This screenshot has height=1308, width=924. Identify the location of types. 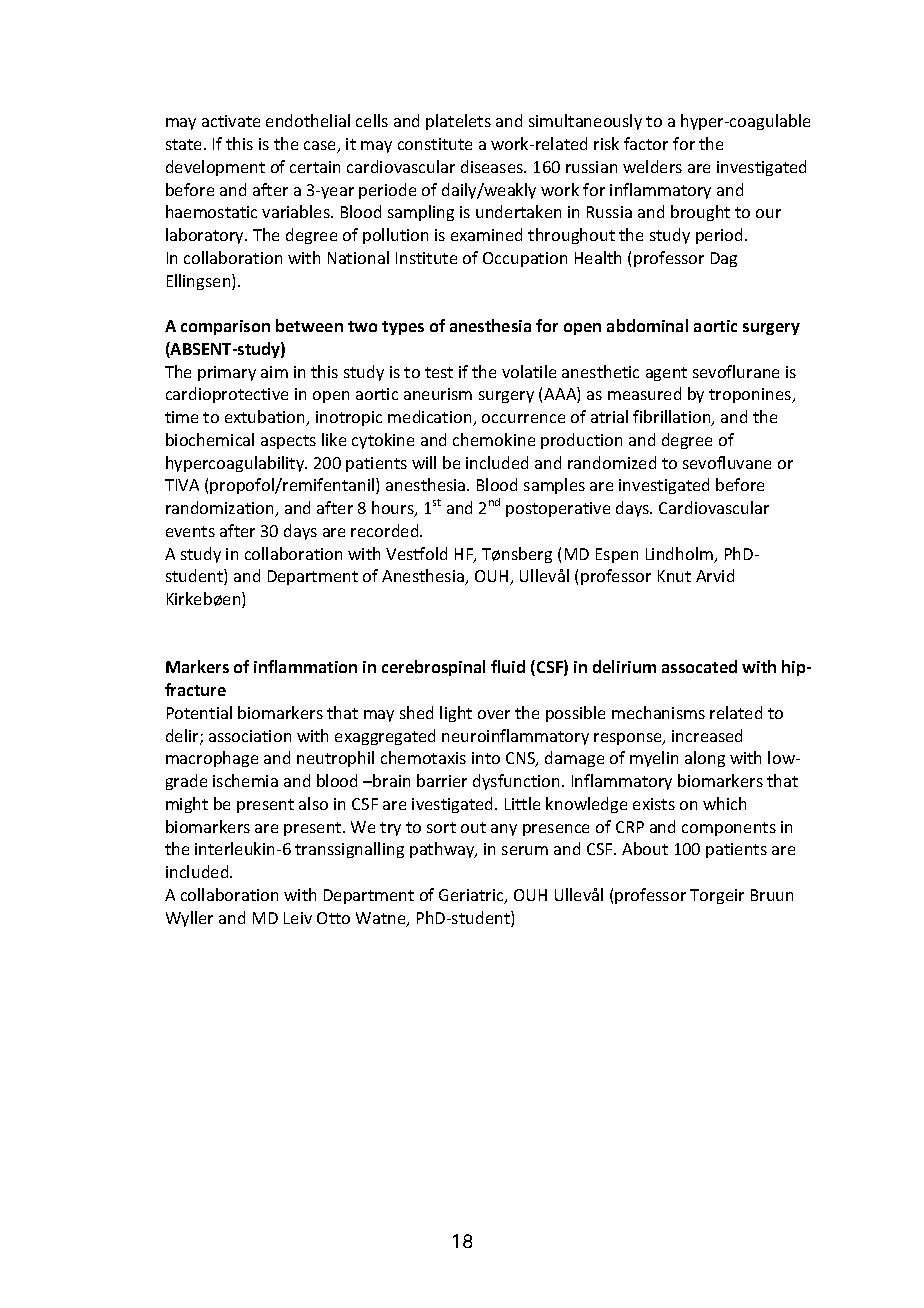
(403, 328).
